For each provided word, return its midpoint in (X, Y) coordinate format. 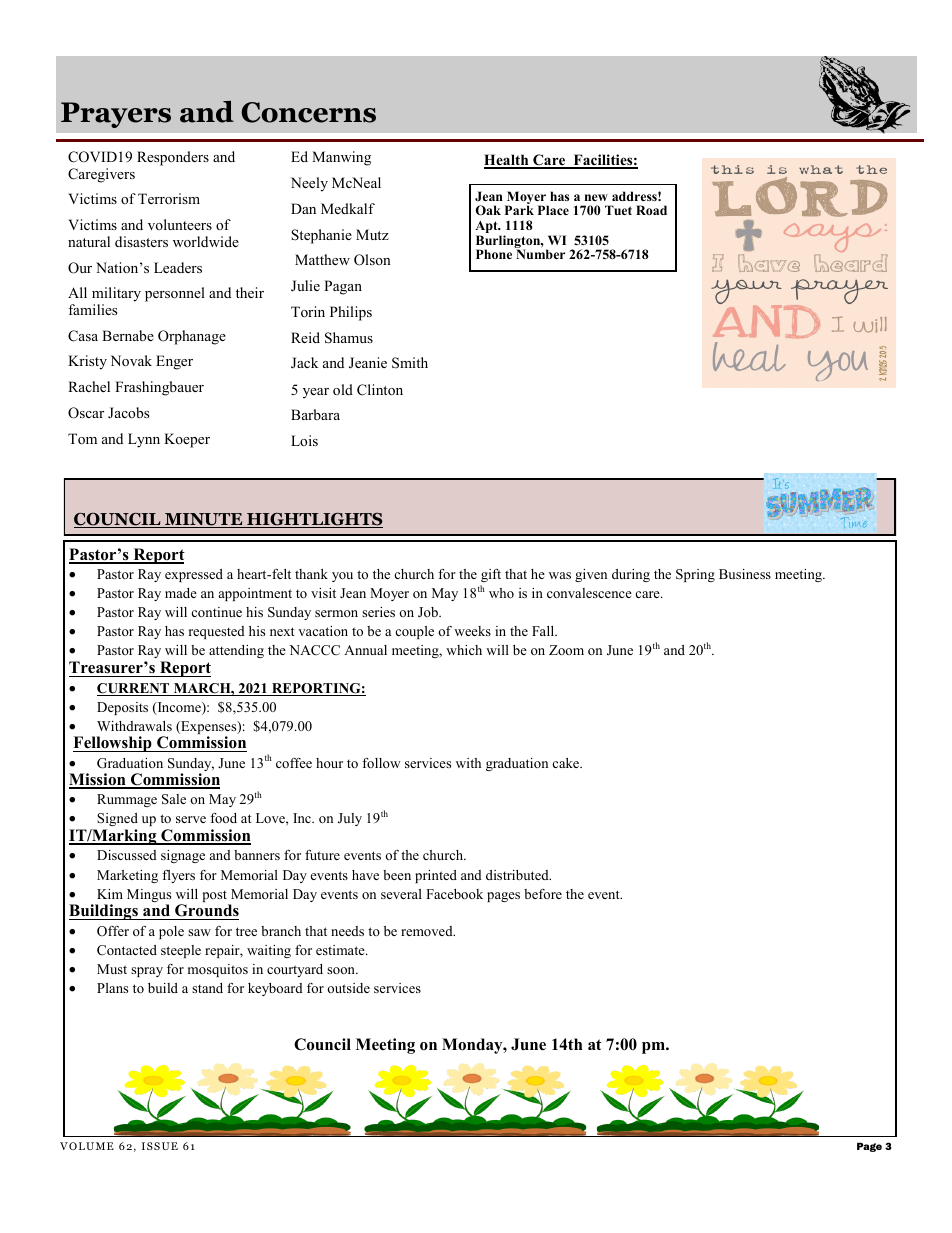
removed (428, 931)
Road (651, 210)
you (342, 577)
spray (147, 972)
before (543, 894)
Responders (173, 158)
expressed (194, 575)
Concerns (308, 112)
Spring (695, 575)
